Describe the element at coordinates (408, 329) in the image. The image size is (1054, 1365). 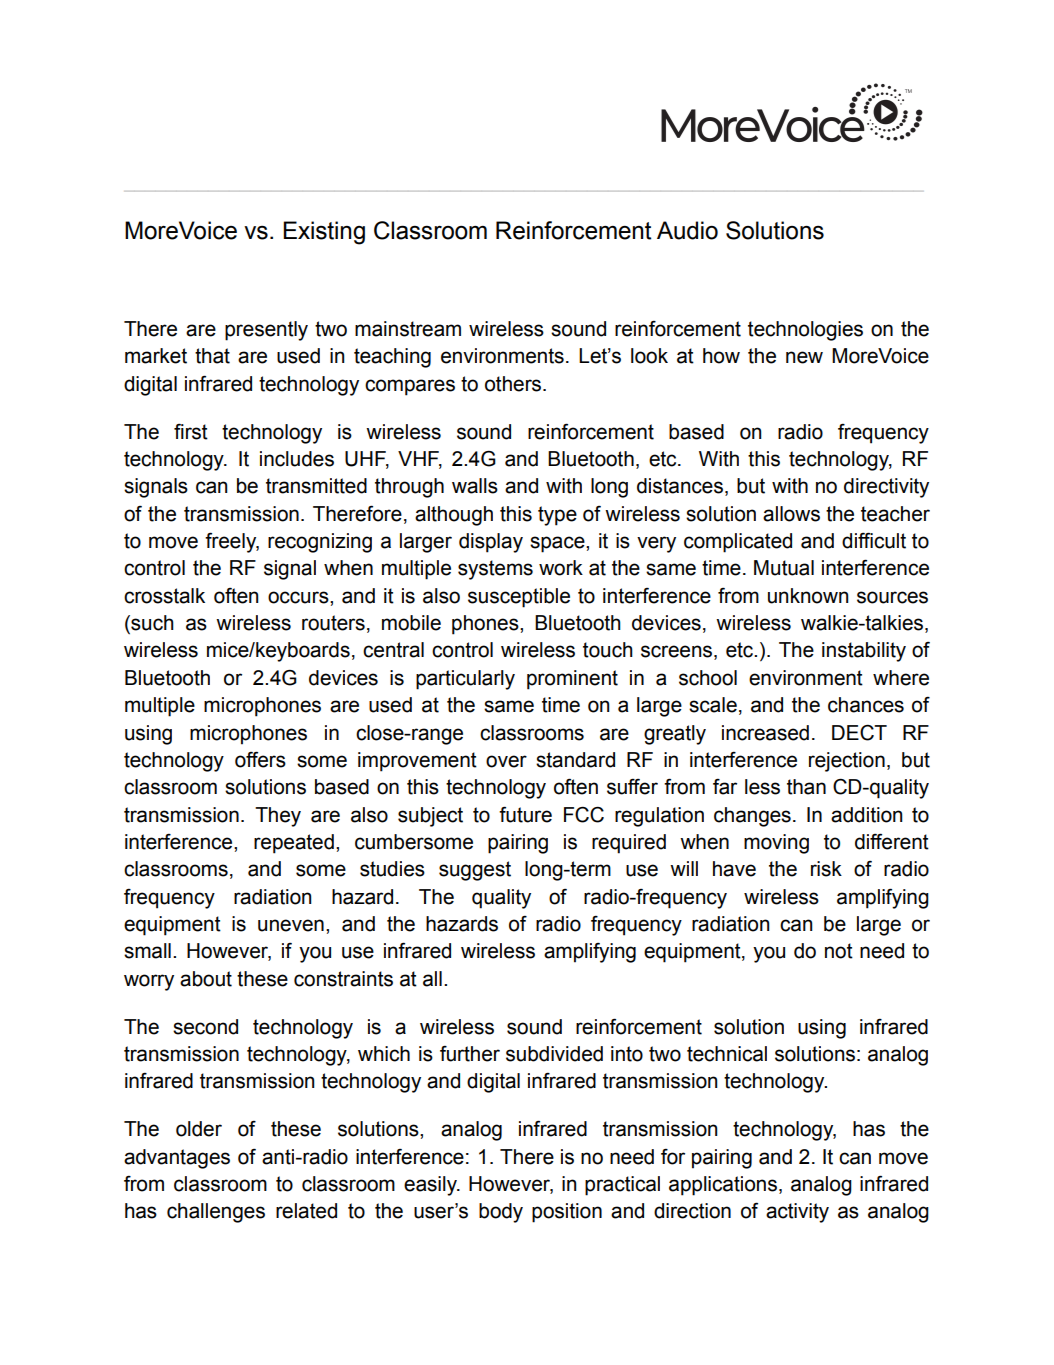
I see `mainstream` at that location.
